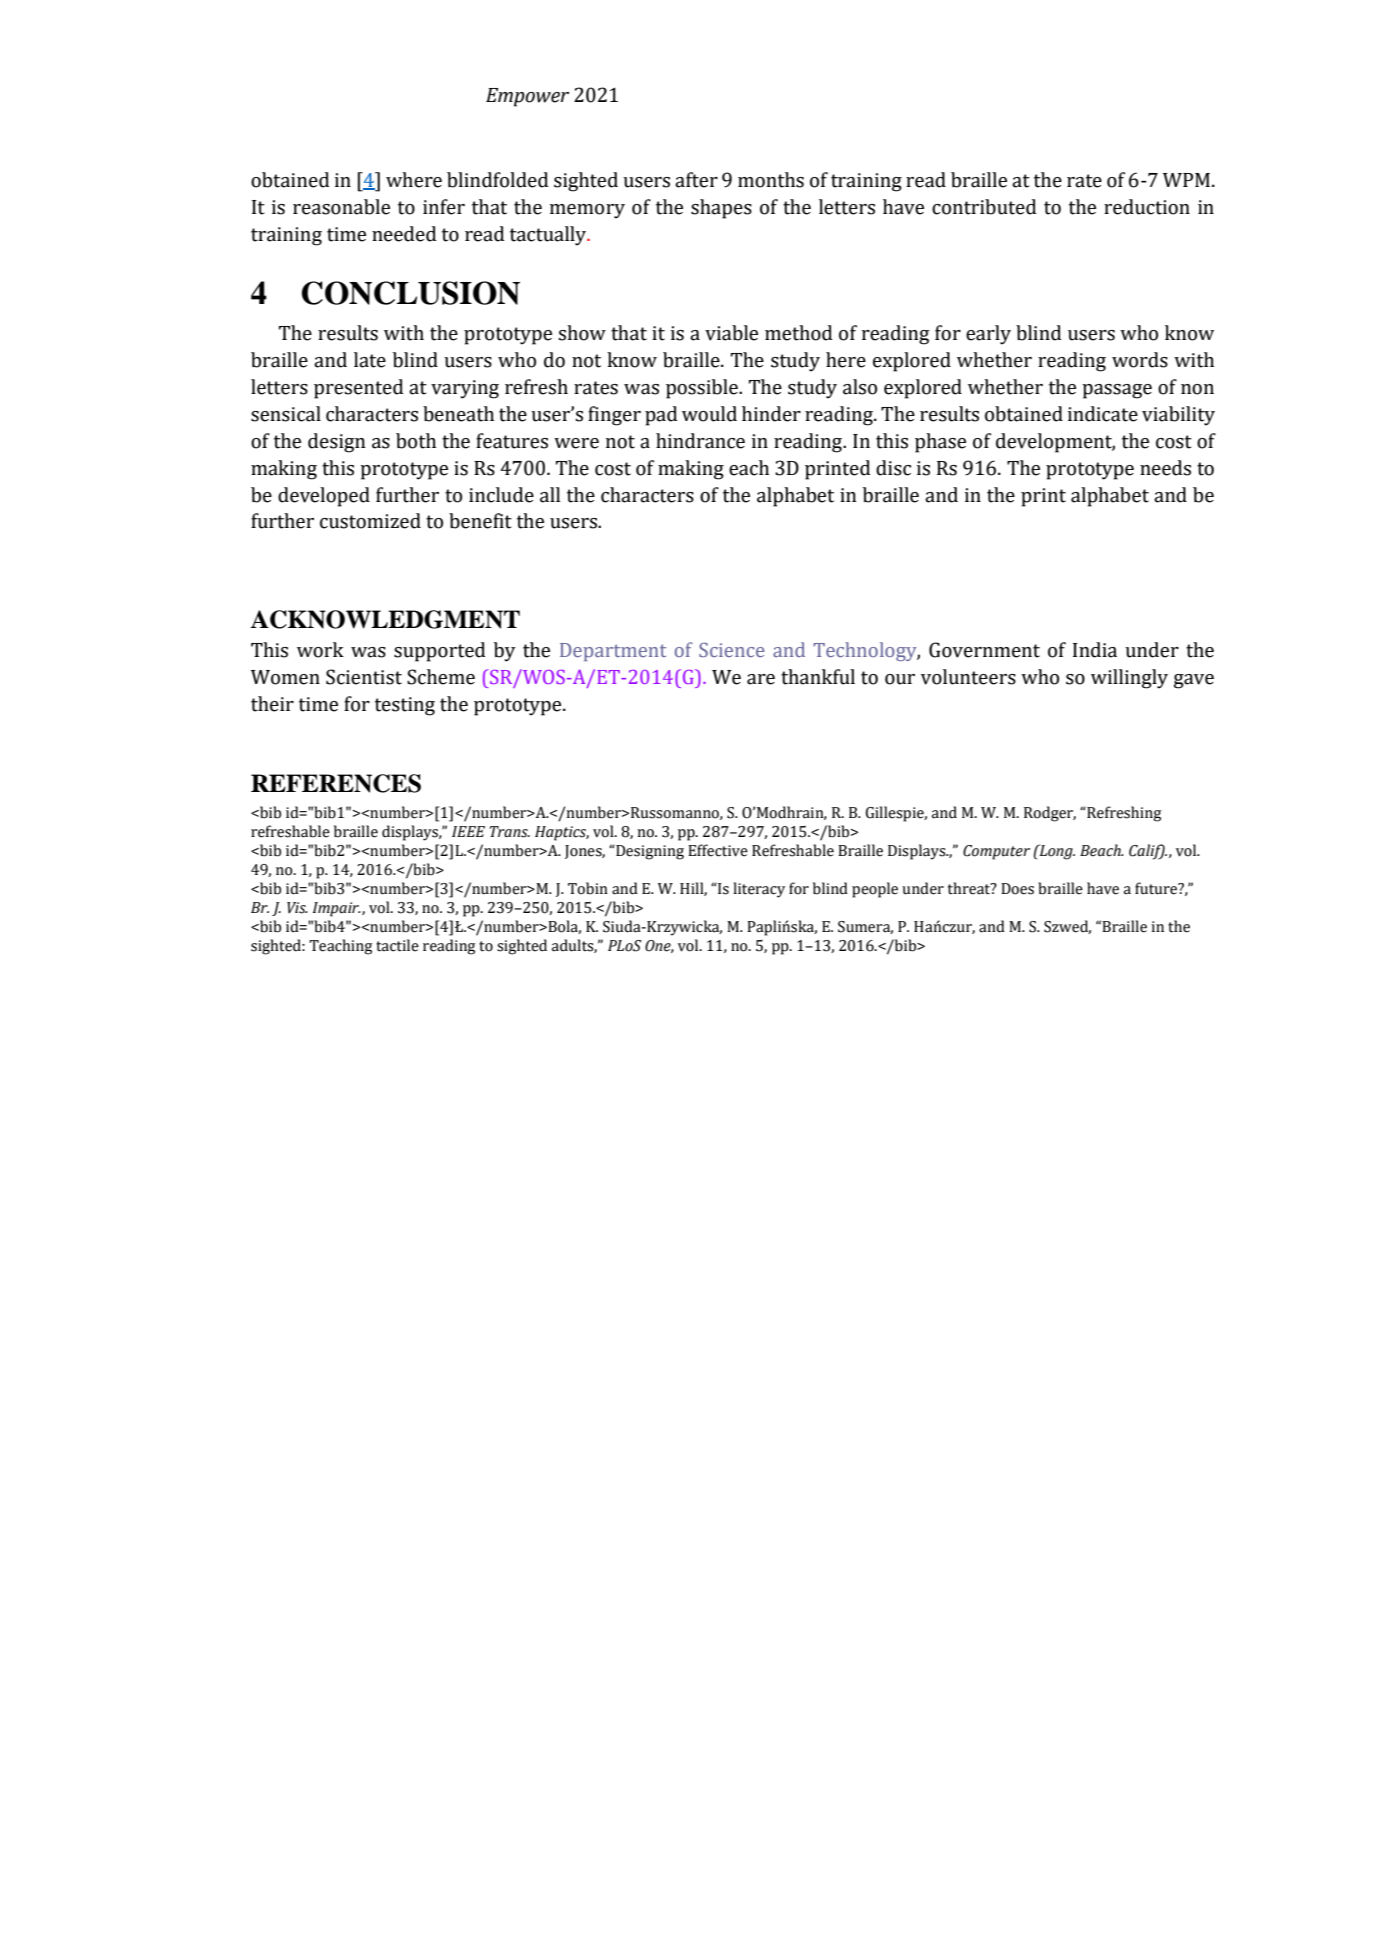 The image size is (1382, 1954). What do you see at coordinates (364, 677) in the screenshot?
I see `Scientist` at bounding box center [364, 677].
